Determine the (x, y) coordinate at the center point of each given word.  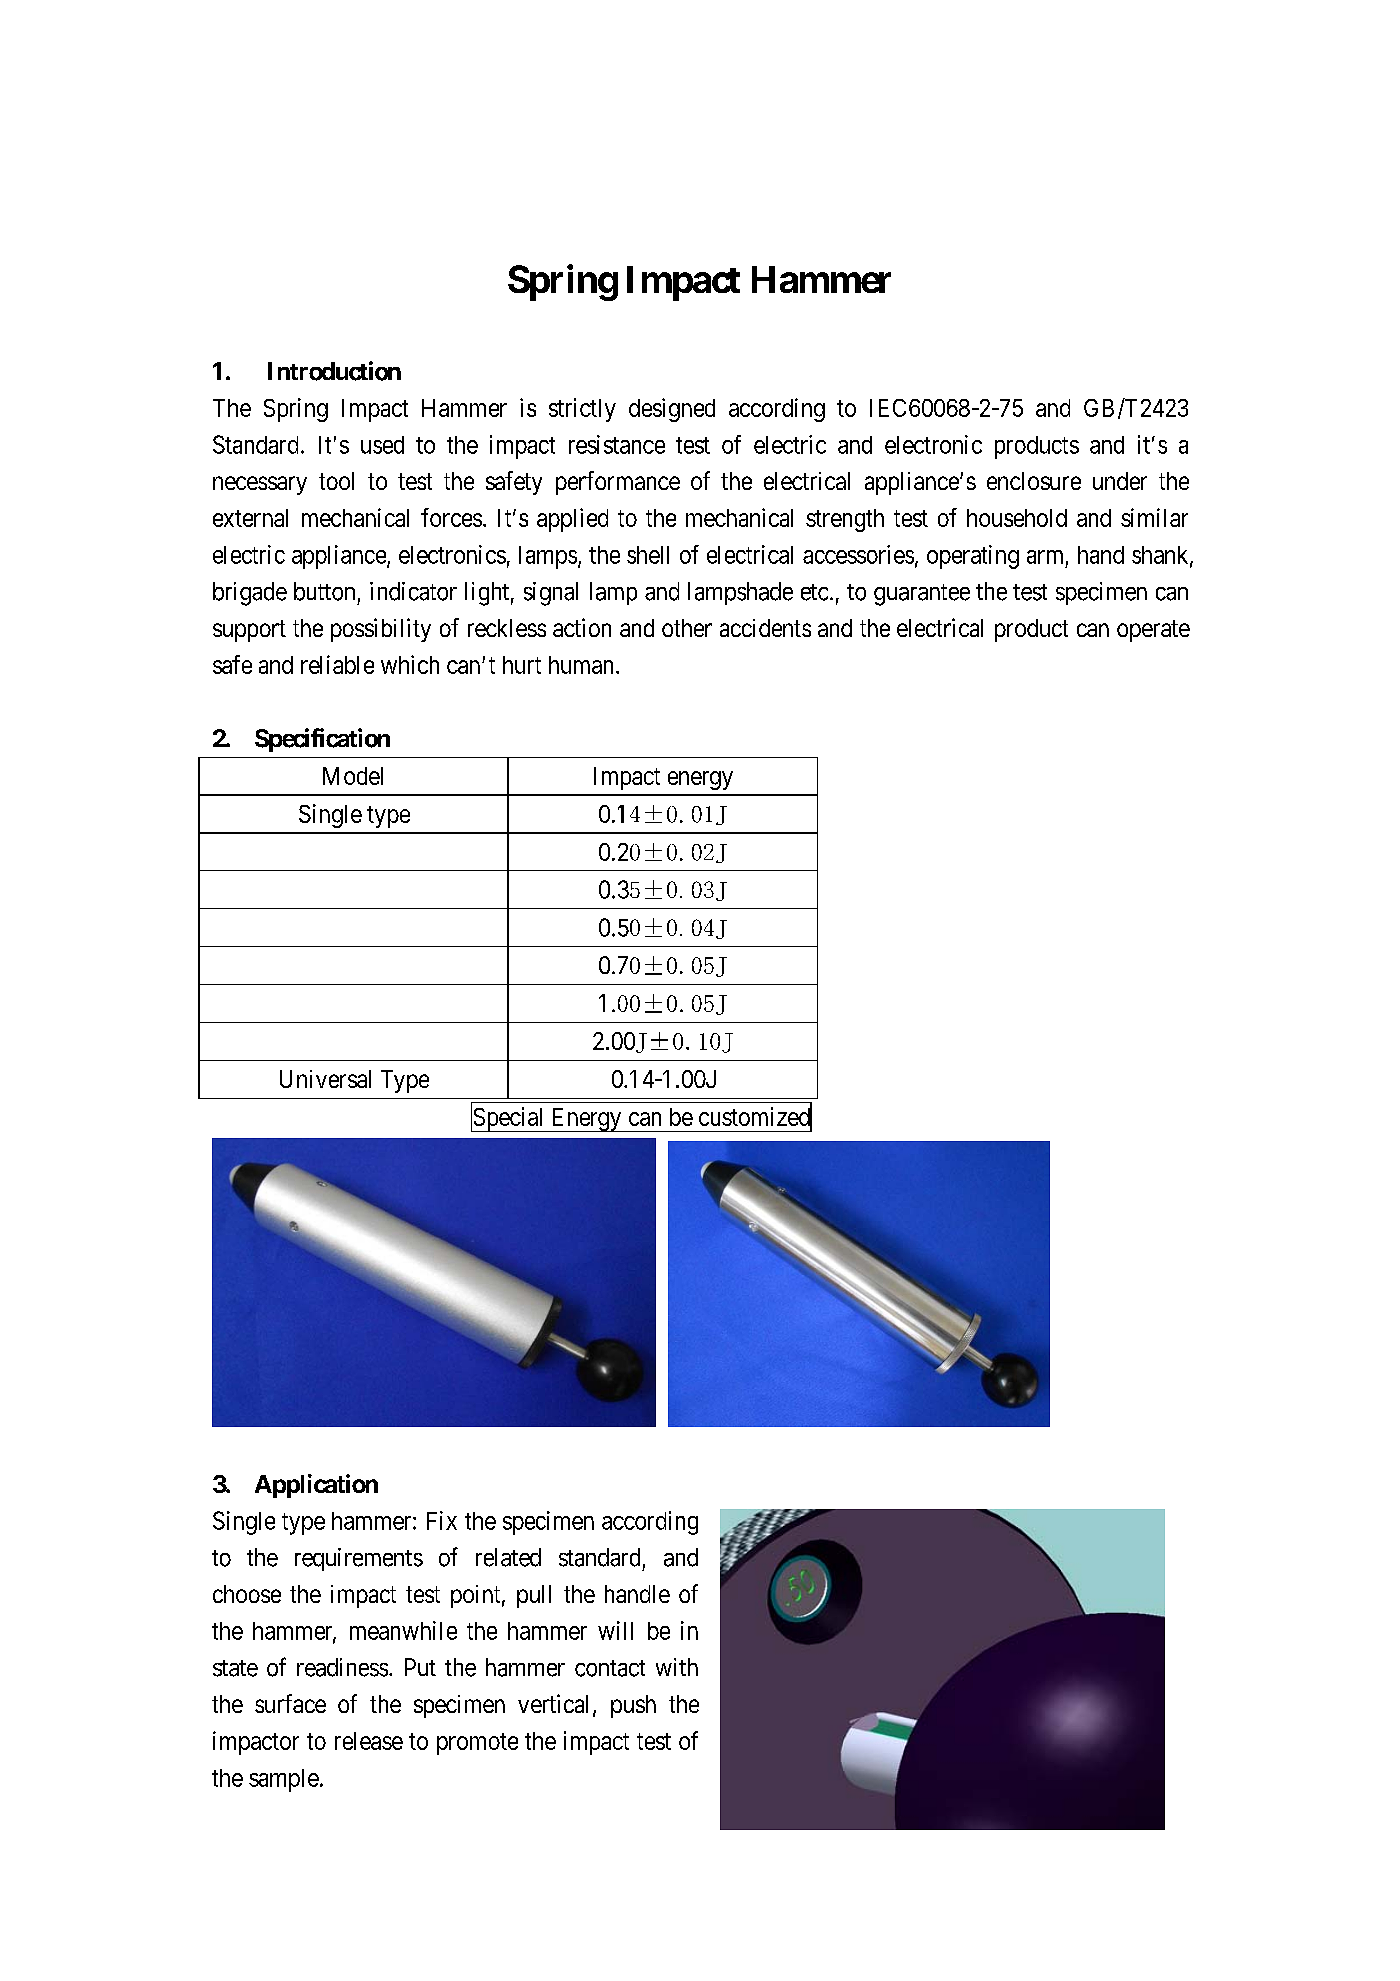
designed (672, 410)
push (633, 1706)
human (581, 665)
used (382, 445)
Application (316, 1486)
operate (1153, 631)
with (677, 1667)
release (369, 1741)
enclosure (1034, 481)
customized (755, 1117)
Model (353, 776)
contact (610, 1668)
